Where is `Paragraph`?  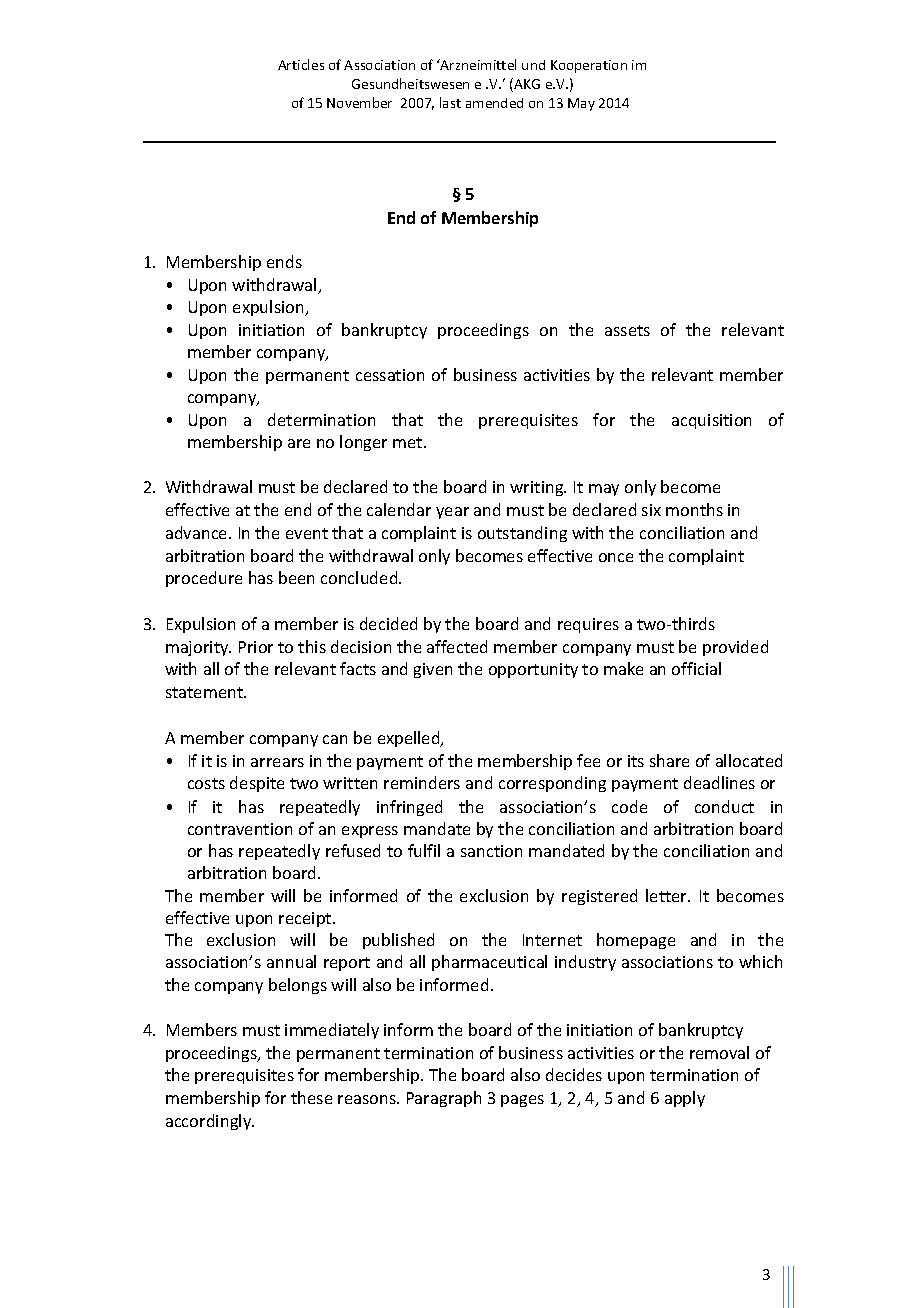
Paragraph is located at coordinates (444, 1099).
